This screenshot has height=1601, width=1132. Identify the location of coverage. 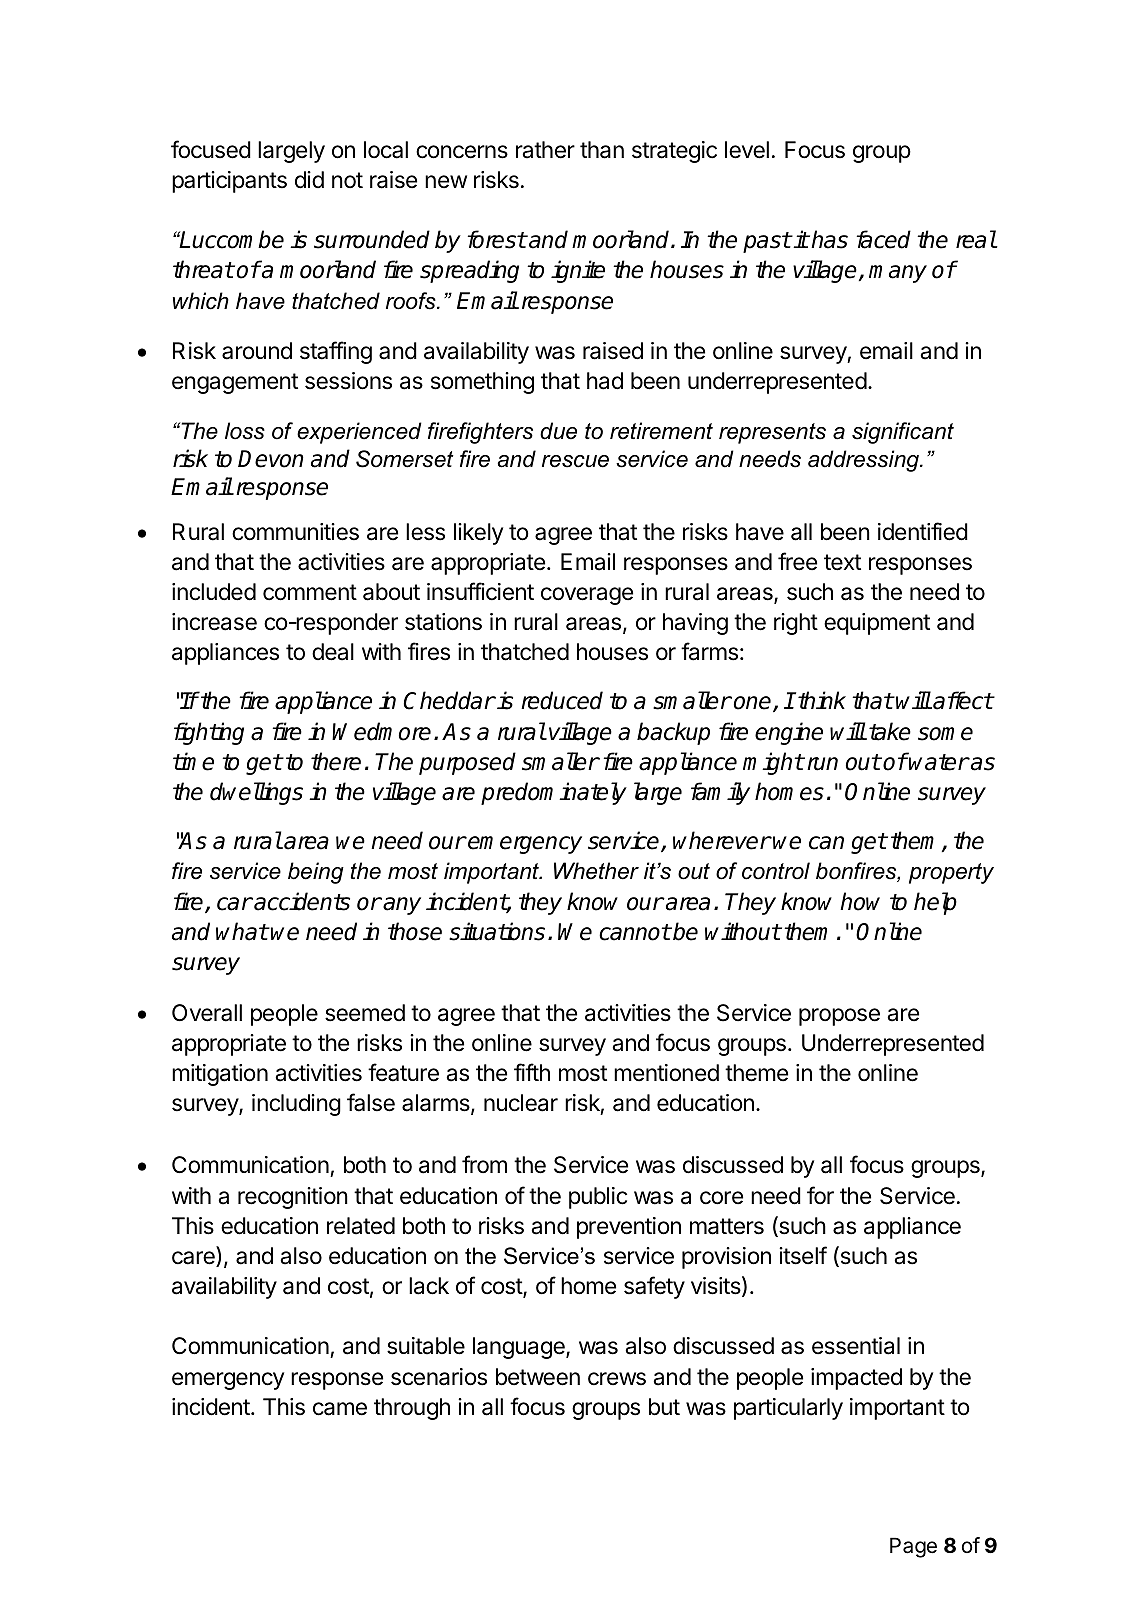
(587, 596).
